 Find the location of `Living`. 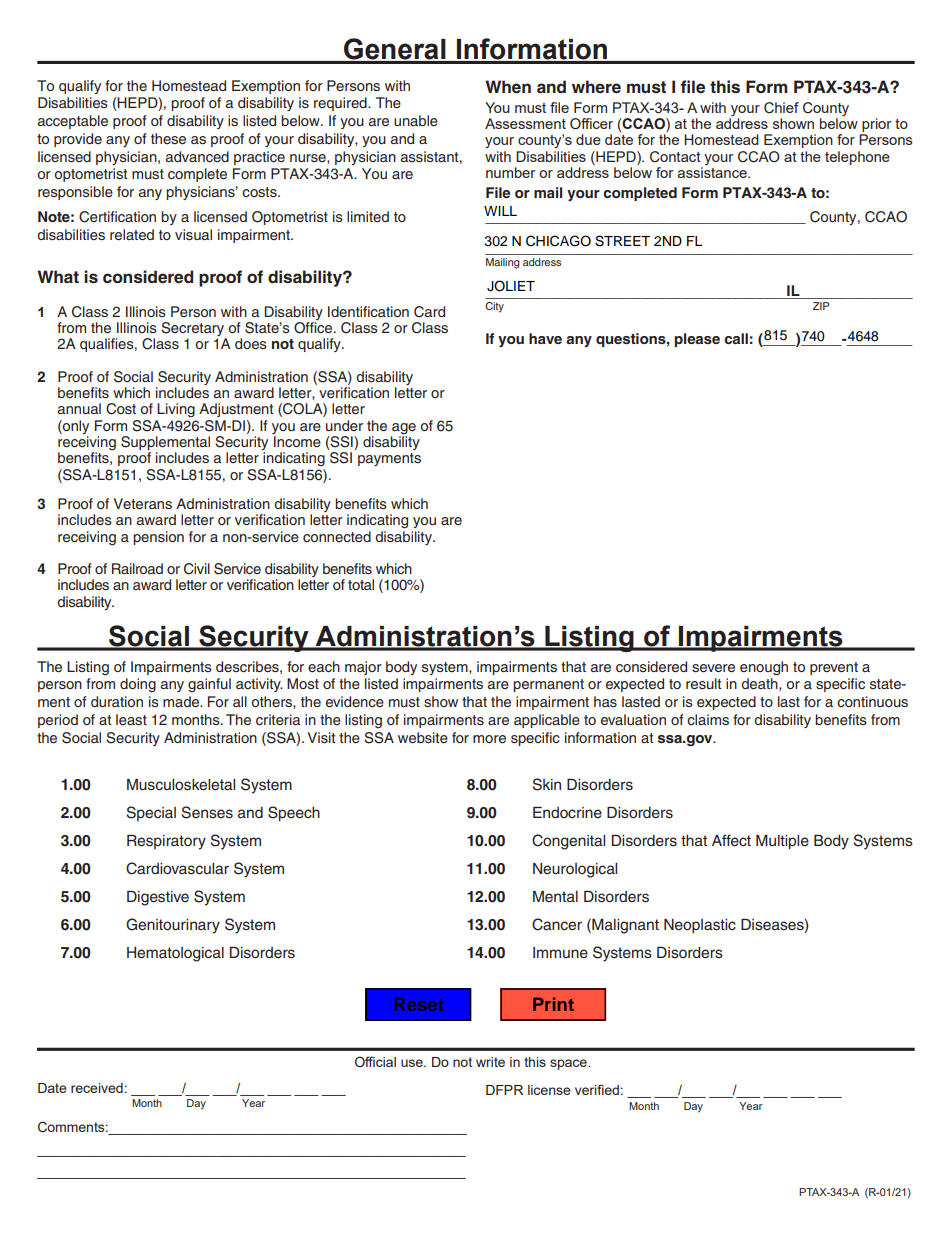

Living is located at coordinates (176, 410).
